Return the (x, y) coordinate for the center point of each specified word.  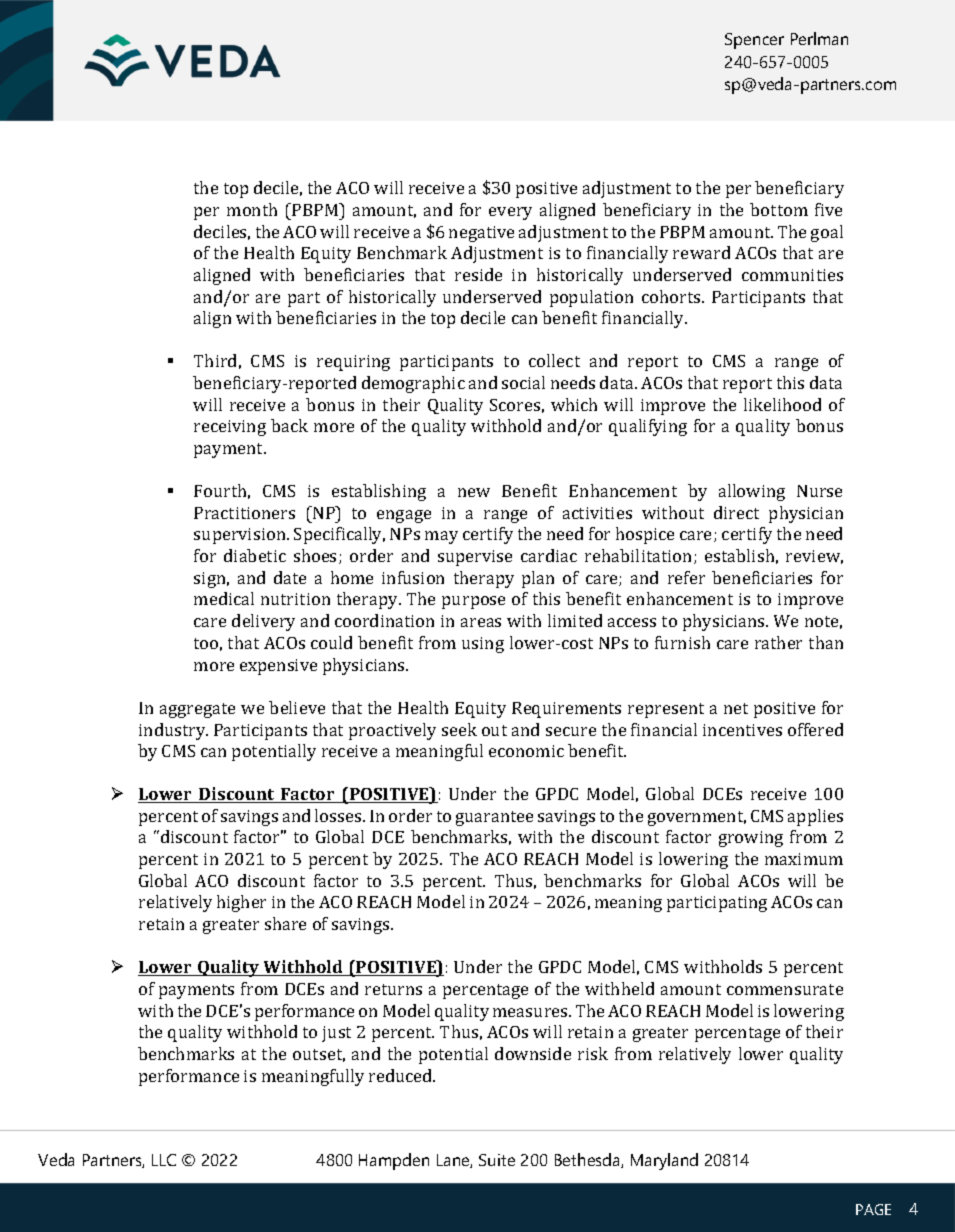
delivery (263, 622)
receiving (230, 428)
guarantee (494, 818)
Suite (497, 1160)
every (510, 213)
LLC (164, 1160)
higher (241, 903)
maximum (804, 859)
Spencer (754, 41)
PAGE (873, 1209)
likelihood (782, 404)
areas (481, 622)
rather (778, 642)
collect (554, 360)
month (252, 209)
